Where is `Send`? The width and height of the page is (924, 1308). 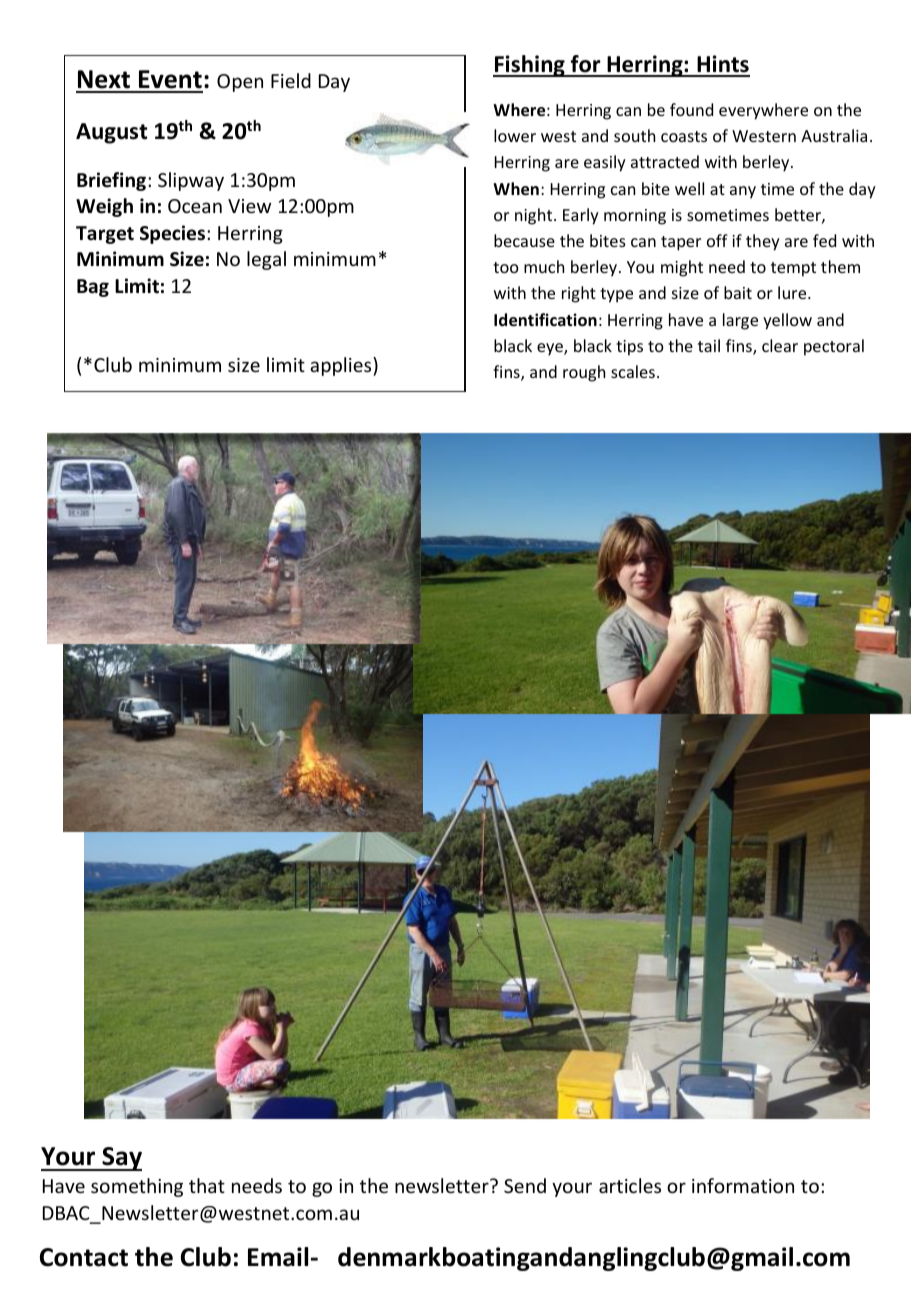
Send is located at coordinates (525, 1185).
